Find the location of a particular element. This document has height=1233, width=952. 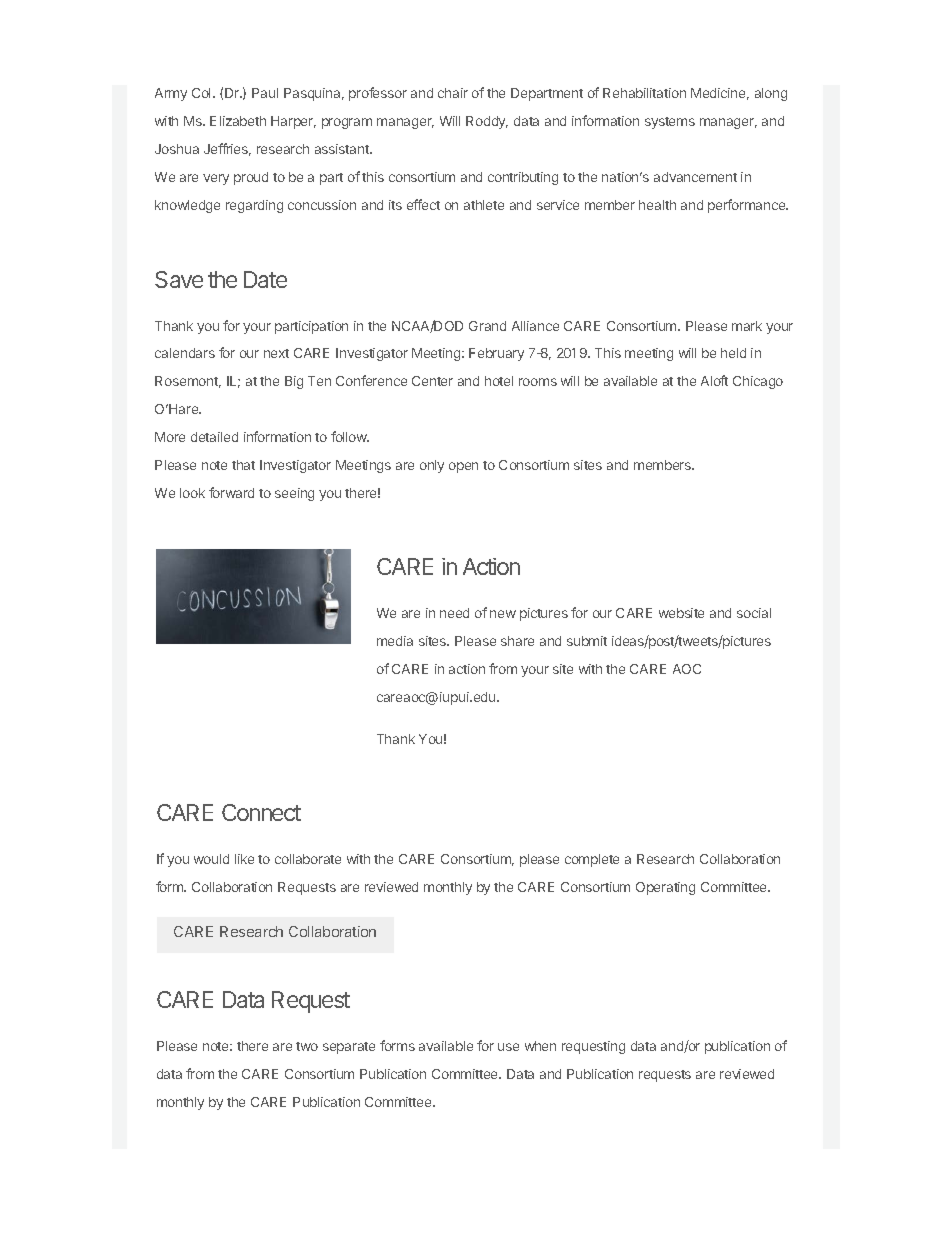

Aloft is located at coordinates (714, 380).
